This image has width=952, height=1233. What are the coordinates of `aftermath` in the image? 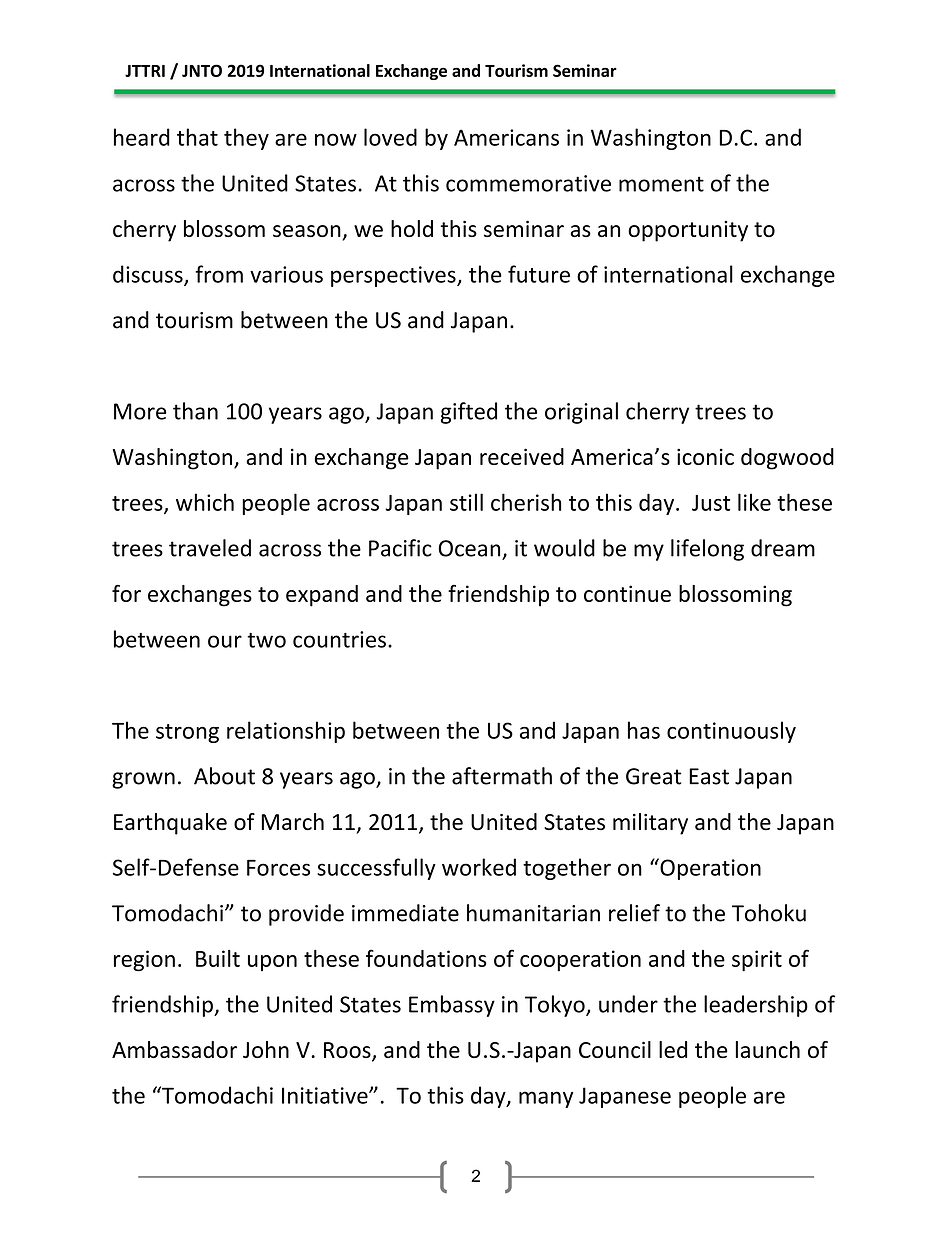 It's located at (502, 776).
